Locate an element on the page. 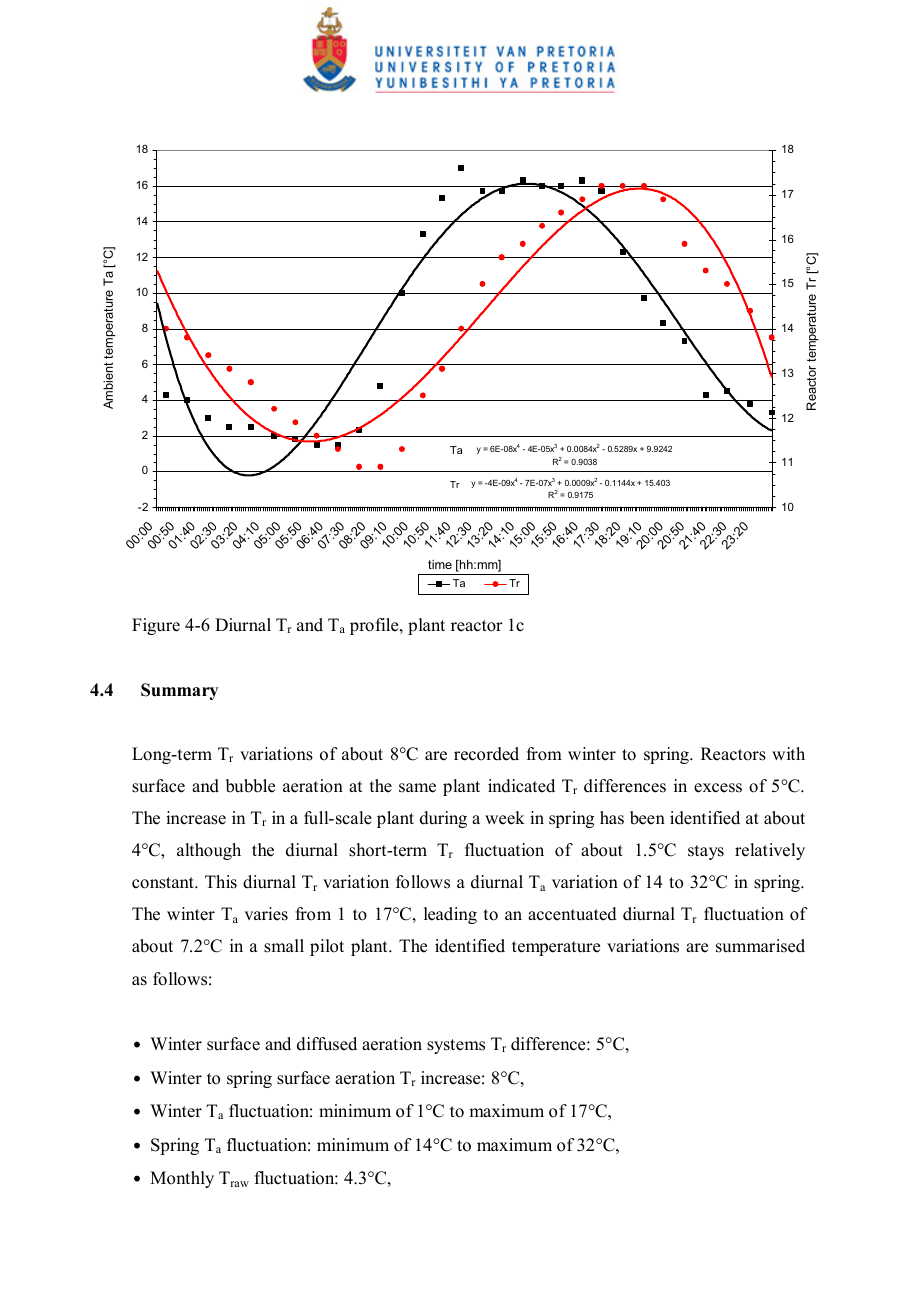 Image resolution: width=924 pixels, height=1308 pixels. Monthly is located at coordinates (182, 1179).
